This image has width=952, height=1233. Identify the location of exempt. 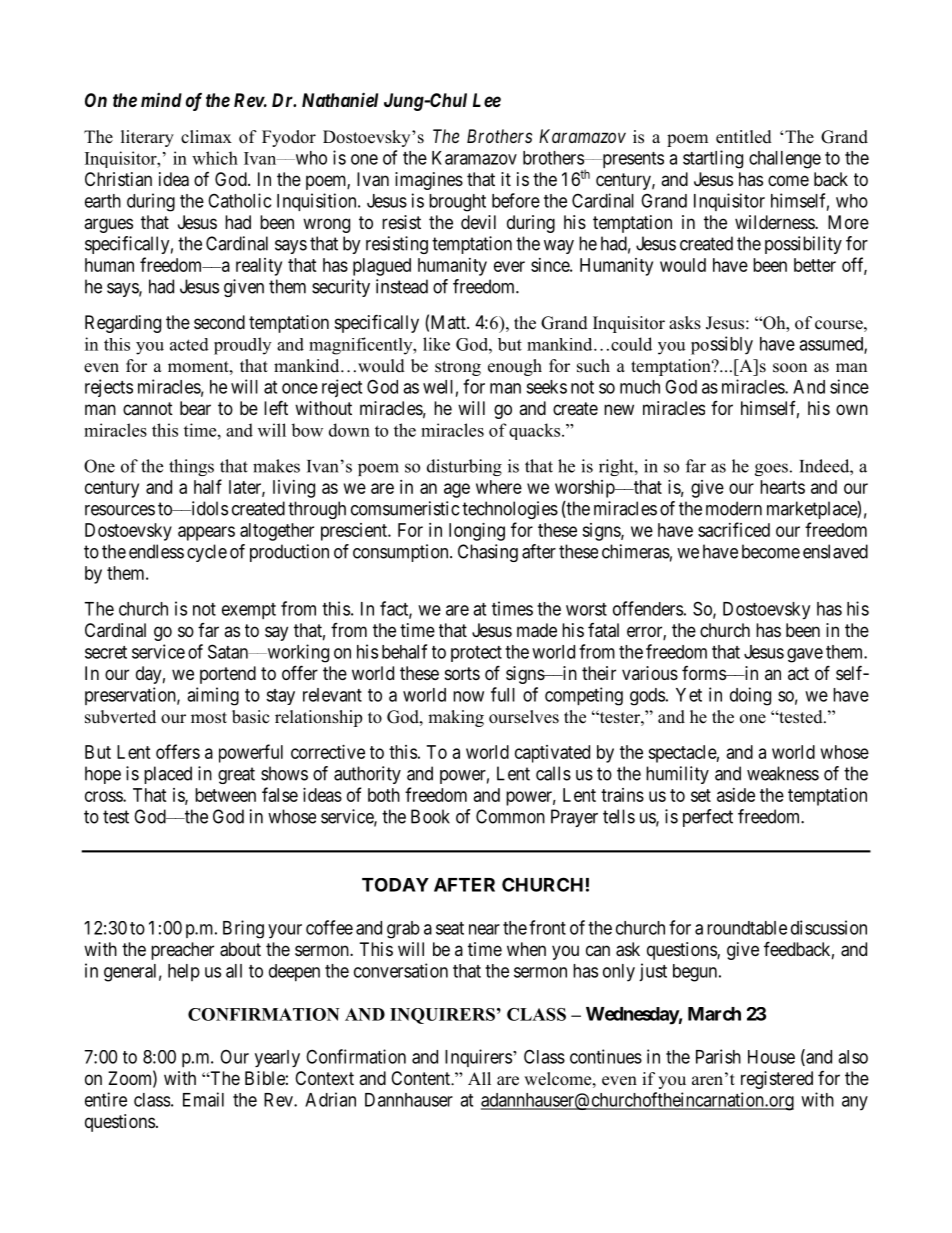
(249, 611).
